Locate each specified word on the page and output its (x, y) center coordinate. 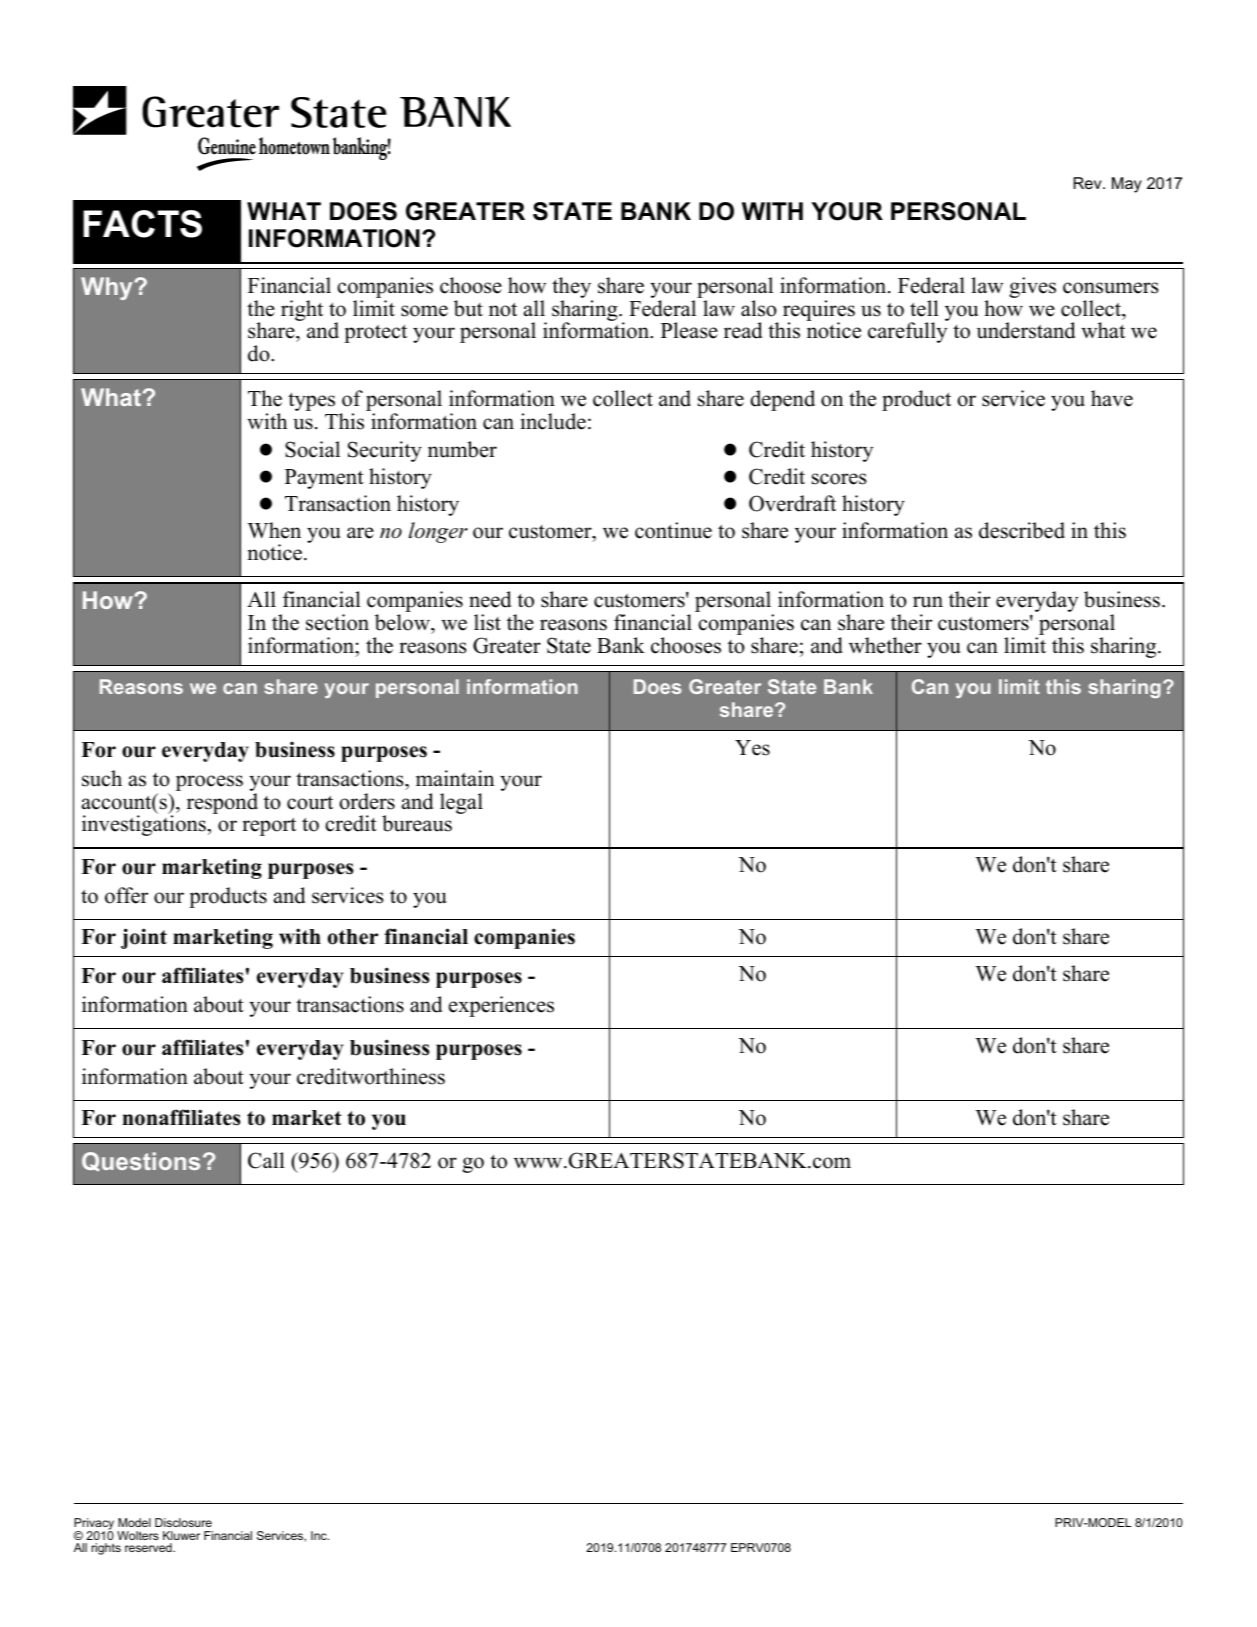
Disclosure (183, 1522)
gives (1032, 287)
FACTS (142, 224)
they (572, 289)
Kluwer (181, 1535)
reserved (149, 1547)
